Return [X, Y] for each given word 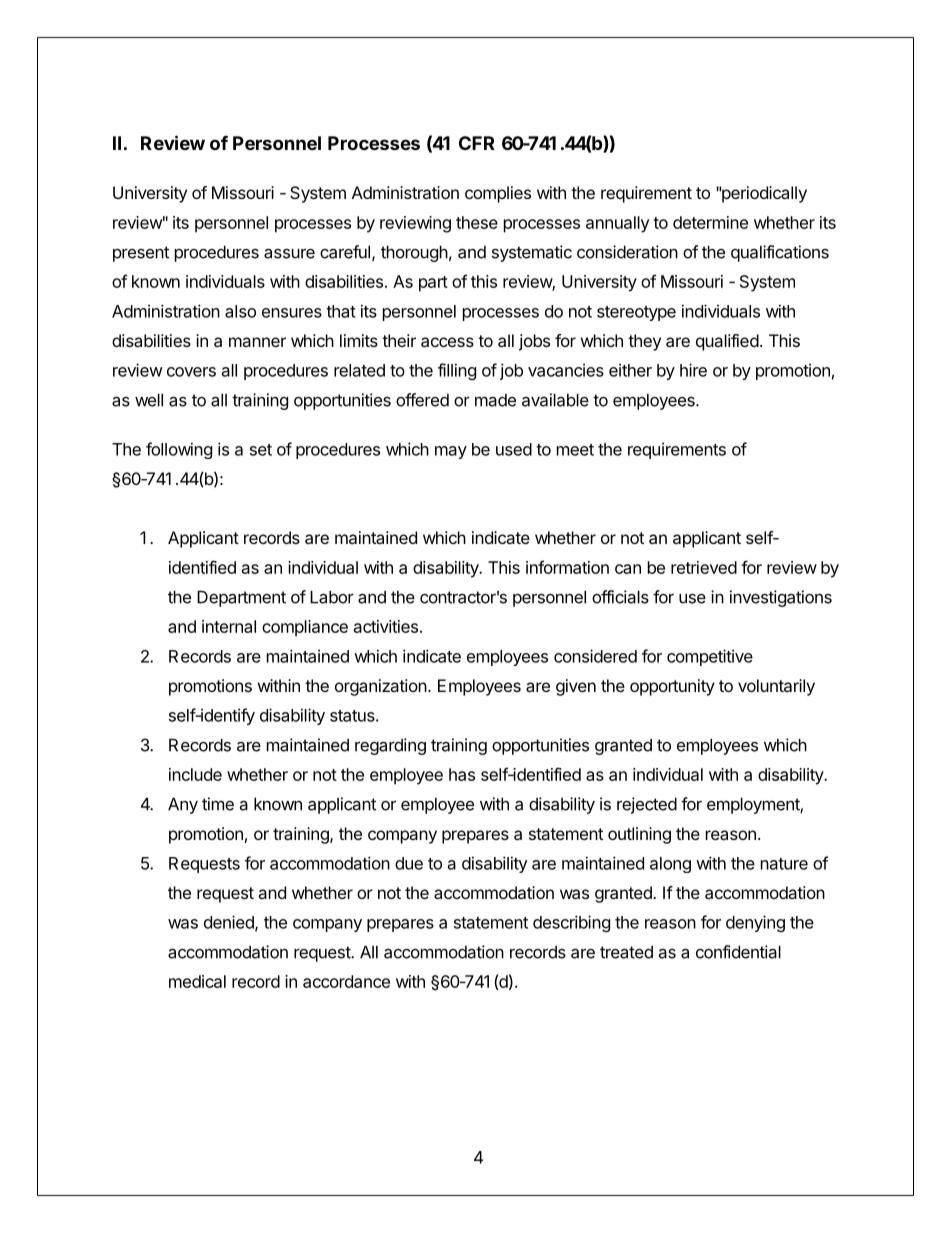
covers [191, 372]
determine [710, 222]
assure [289, 253]
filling [457, 371]
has [462, 774]
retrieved [704, 567]
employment [754, 805]
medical [197, 981]
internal [229, 626]
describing [571, 923]
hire [693, 370]
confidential [738, 952]
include [195, 774]
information [567, 567]
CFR [477, 143]
